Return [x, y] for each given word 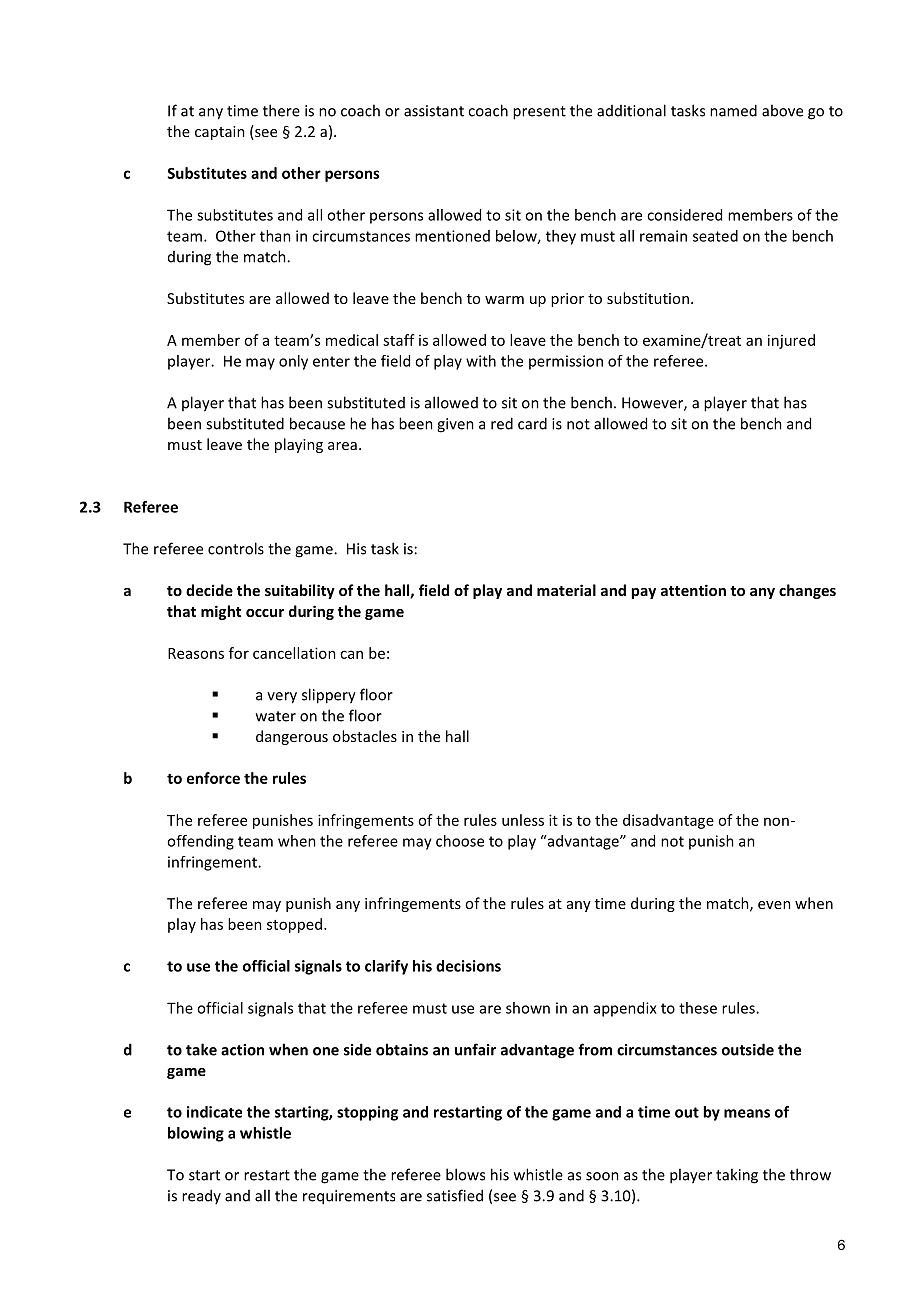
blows [465, 1174]
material [566, 590]
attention [693, 590]
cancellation [294, 653]
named [733, 110]
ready [201, 1196]
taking [737, 1176]
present [539, 113]
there [281, 110]
